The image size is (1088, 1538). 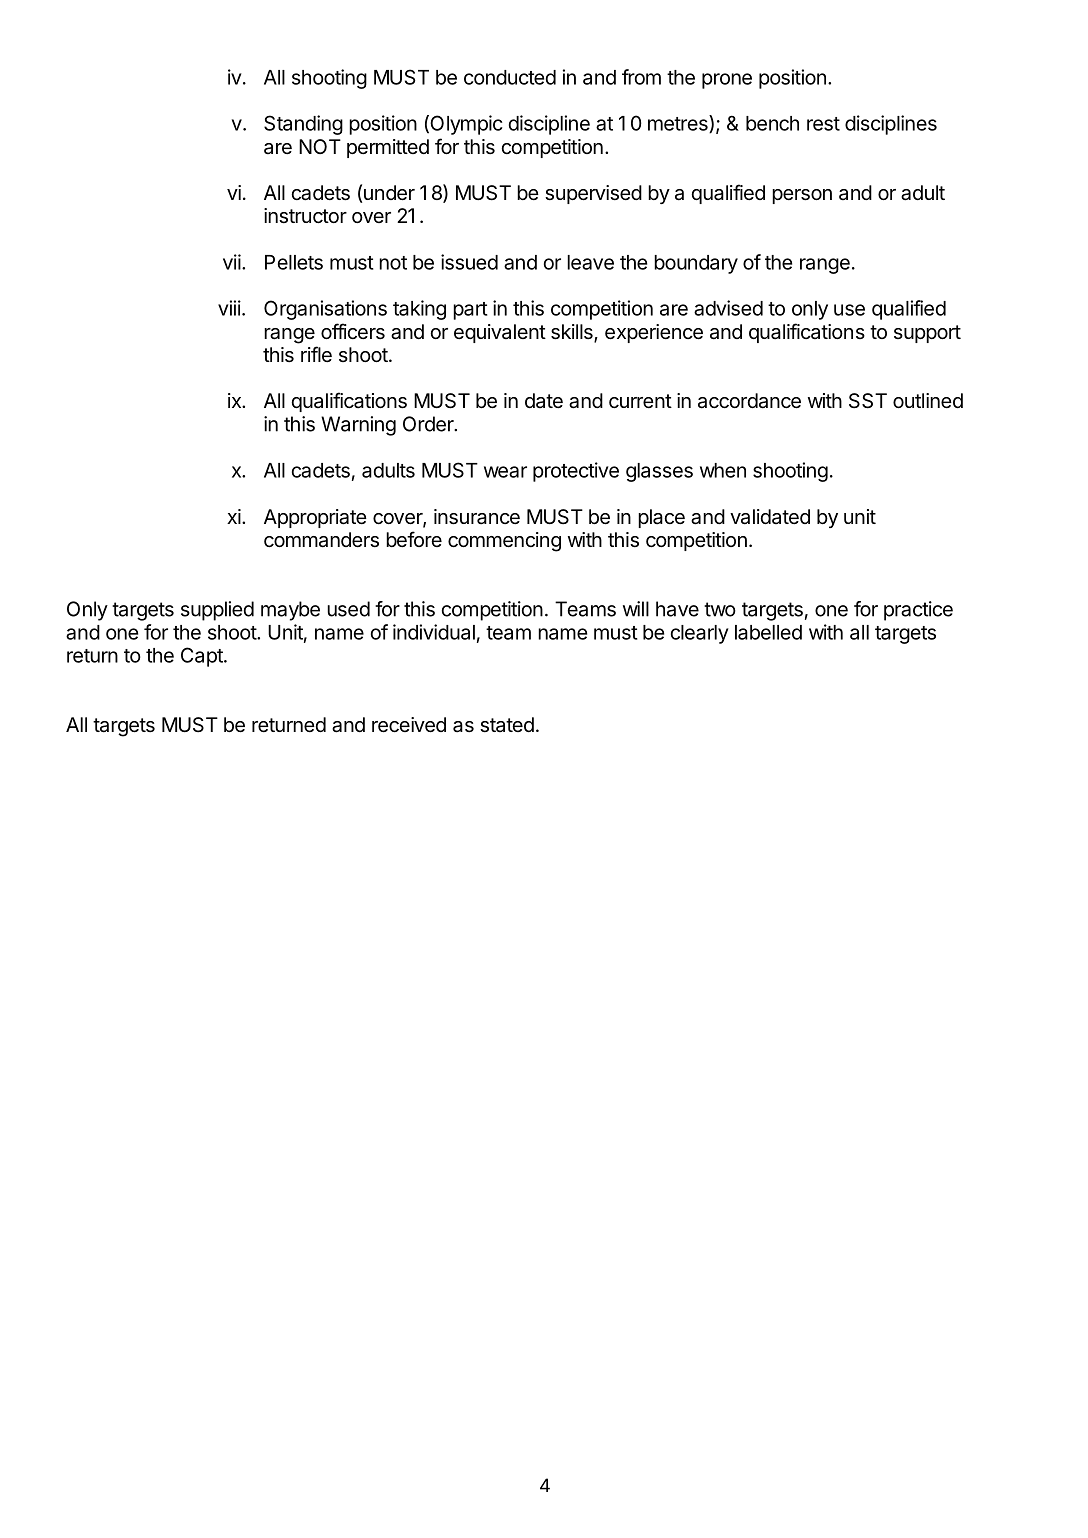 I want to click on Warning, so click(x=358, y=426).
